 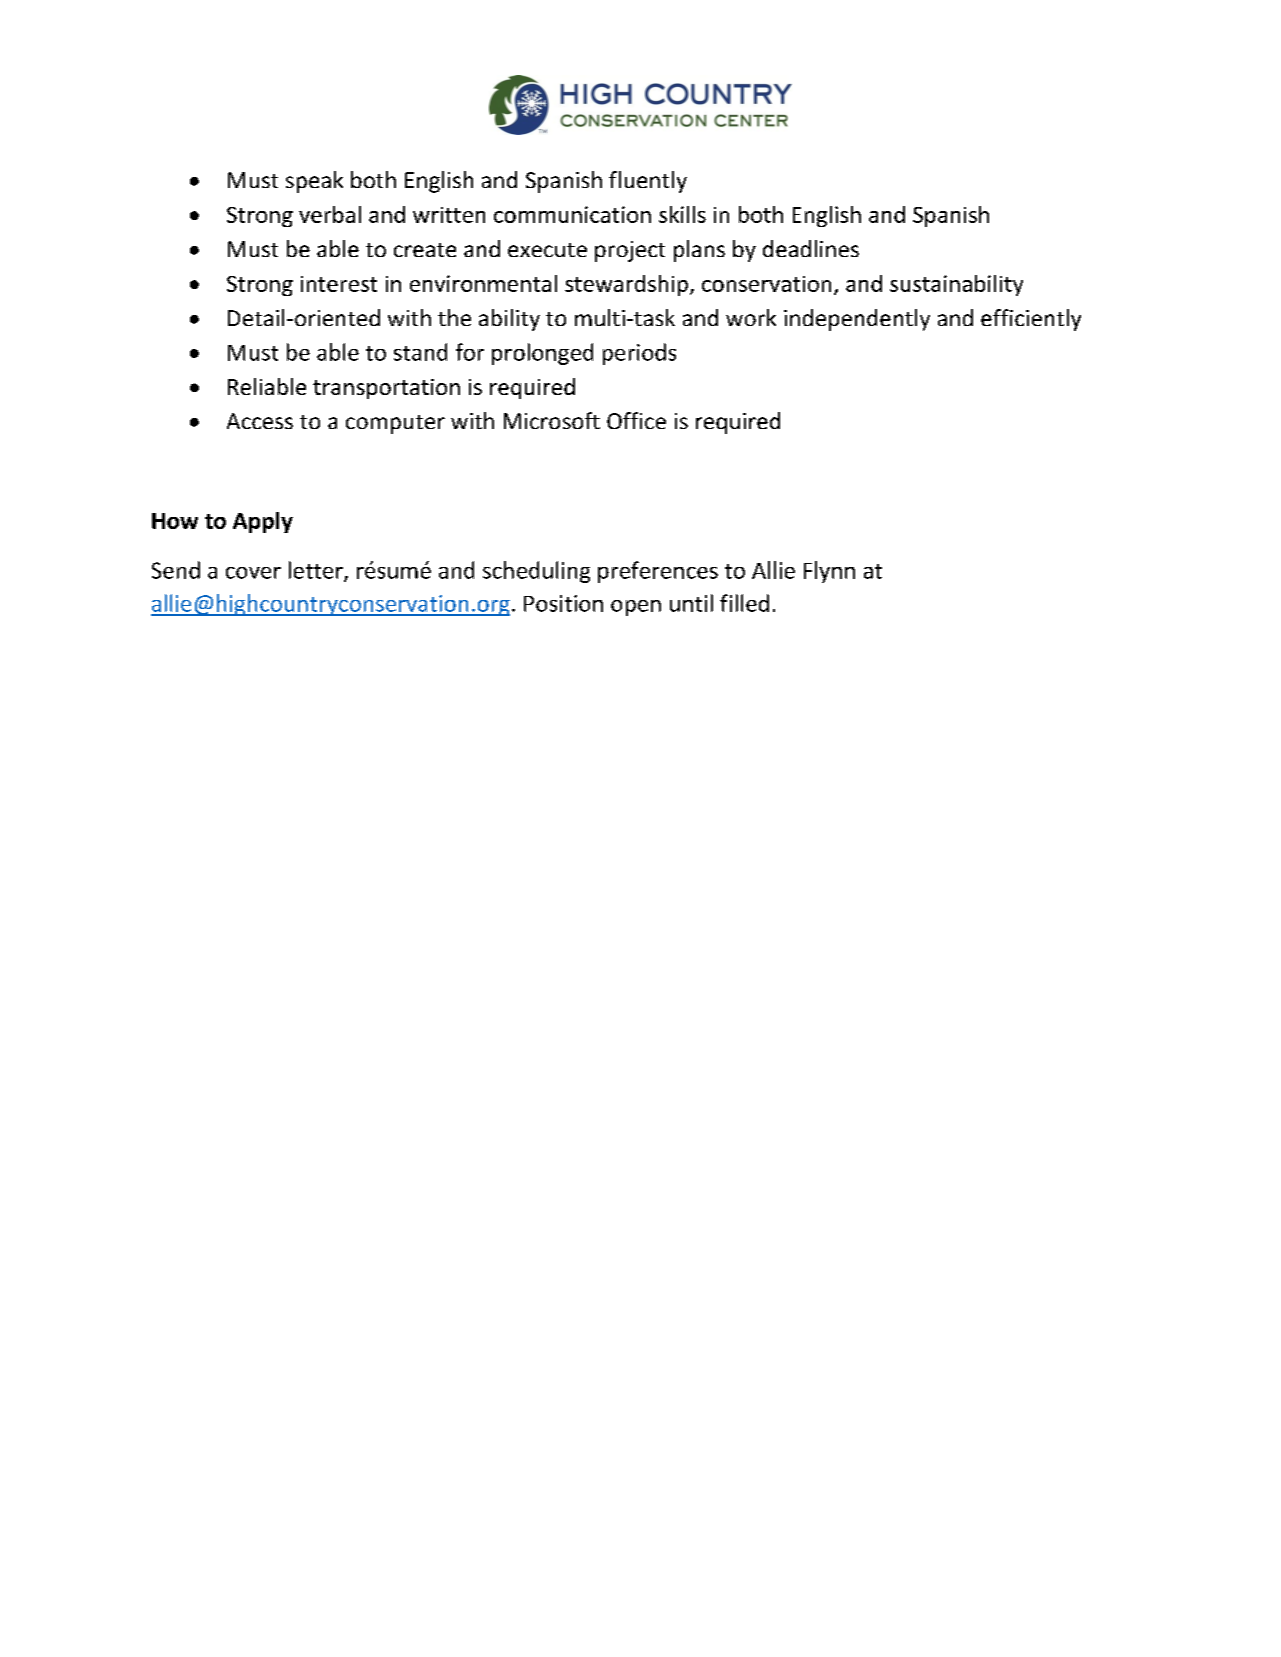 What do you see at coordinates (253, 573) in the screenshot?
I see `cover` at bounding box center [253, 573].
